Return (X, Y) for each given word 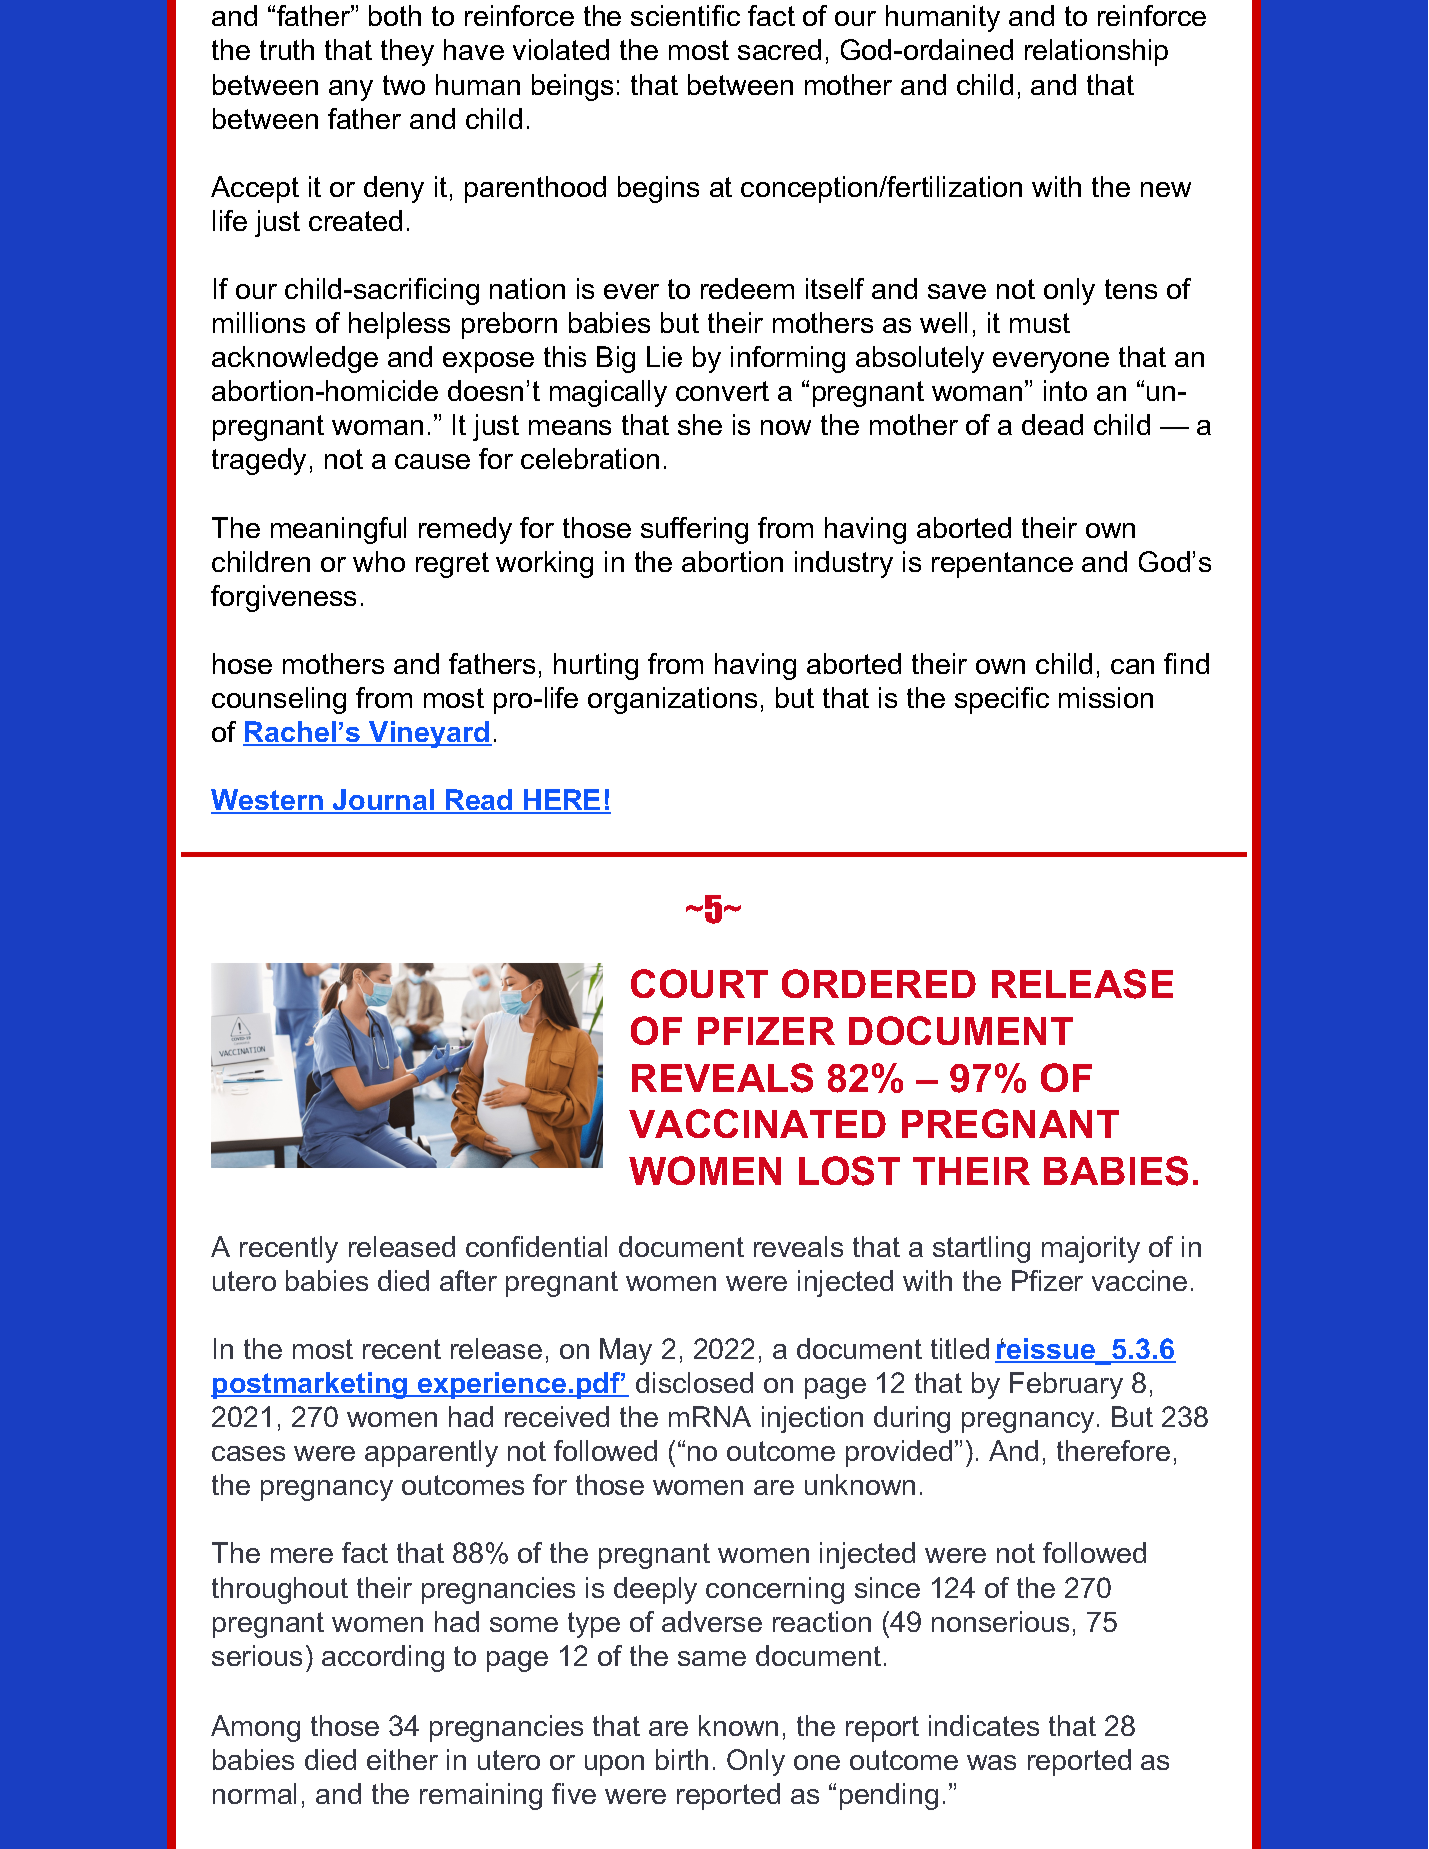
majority (1091, 1249)
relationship (1096, 52)
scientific (685, 15)
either (402, 1759)
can (1132, 666)
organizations (672, 700)
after (468, 1280)
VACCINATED (757, 1123)
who (379, 561)
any (351, 90)
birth (682, 1759)
